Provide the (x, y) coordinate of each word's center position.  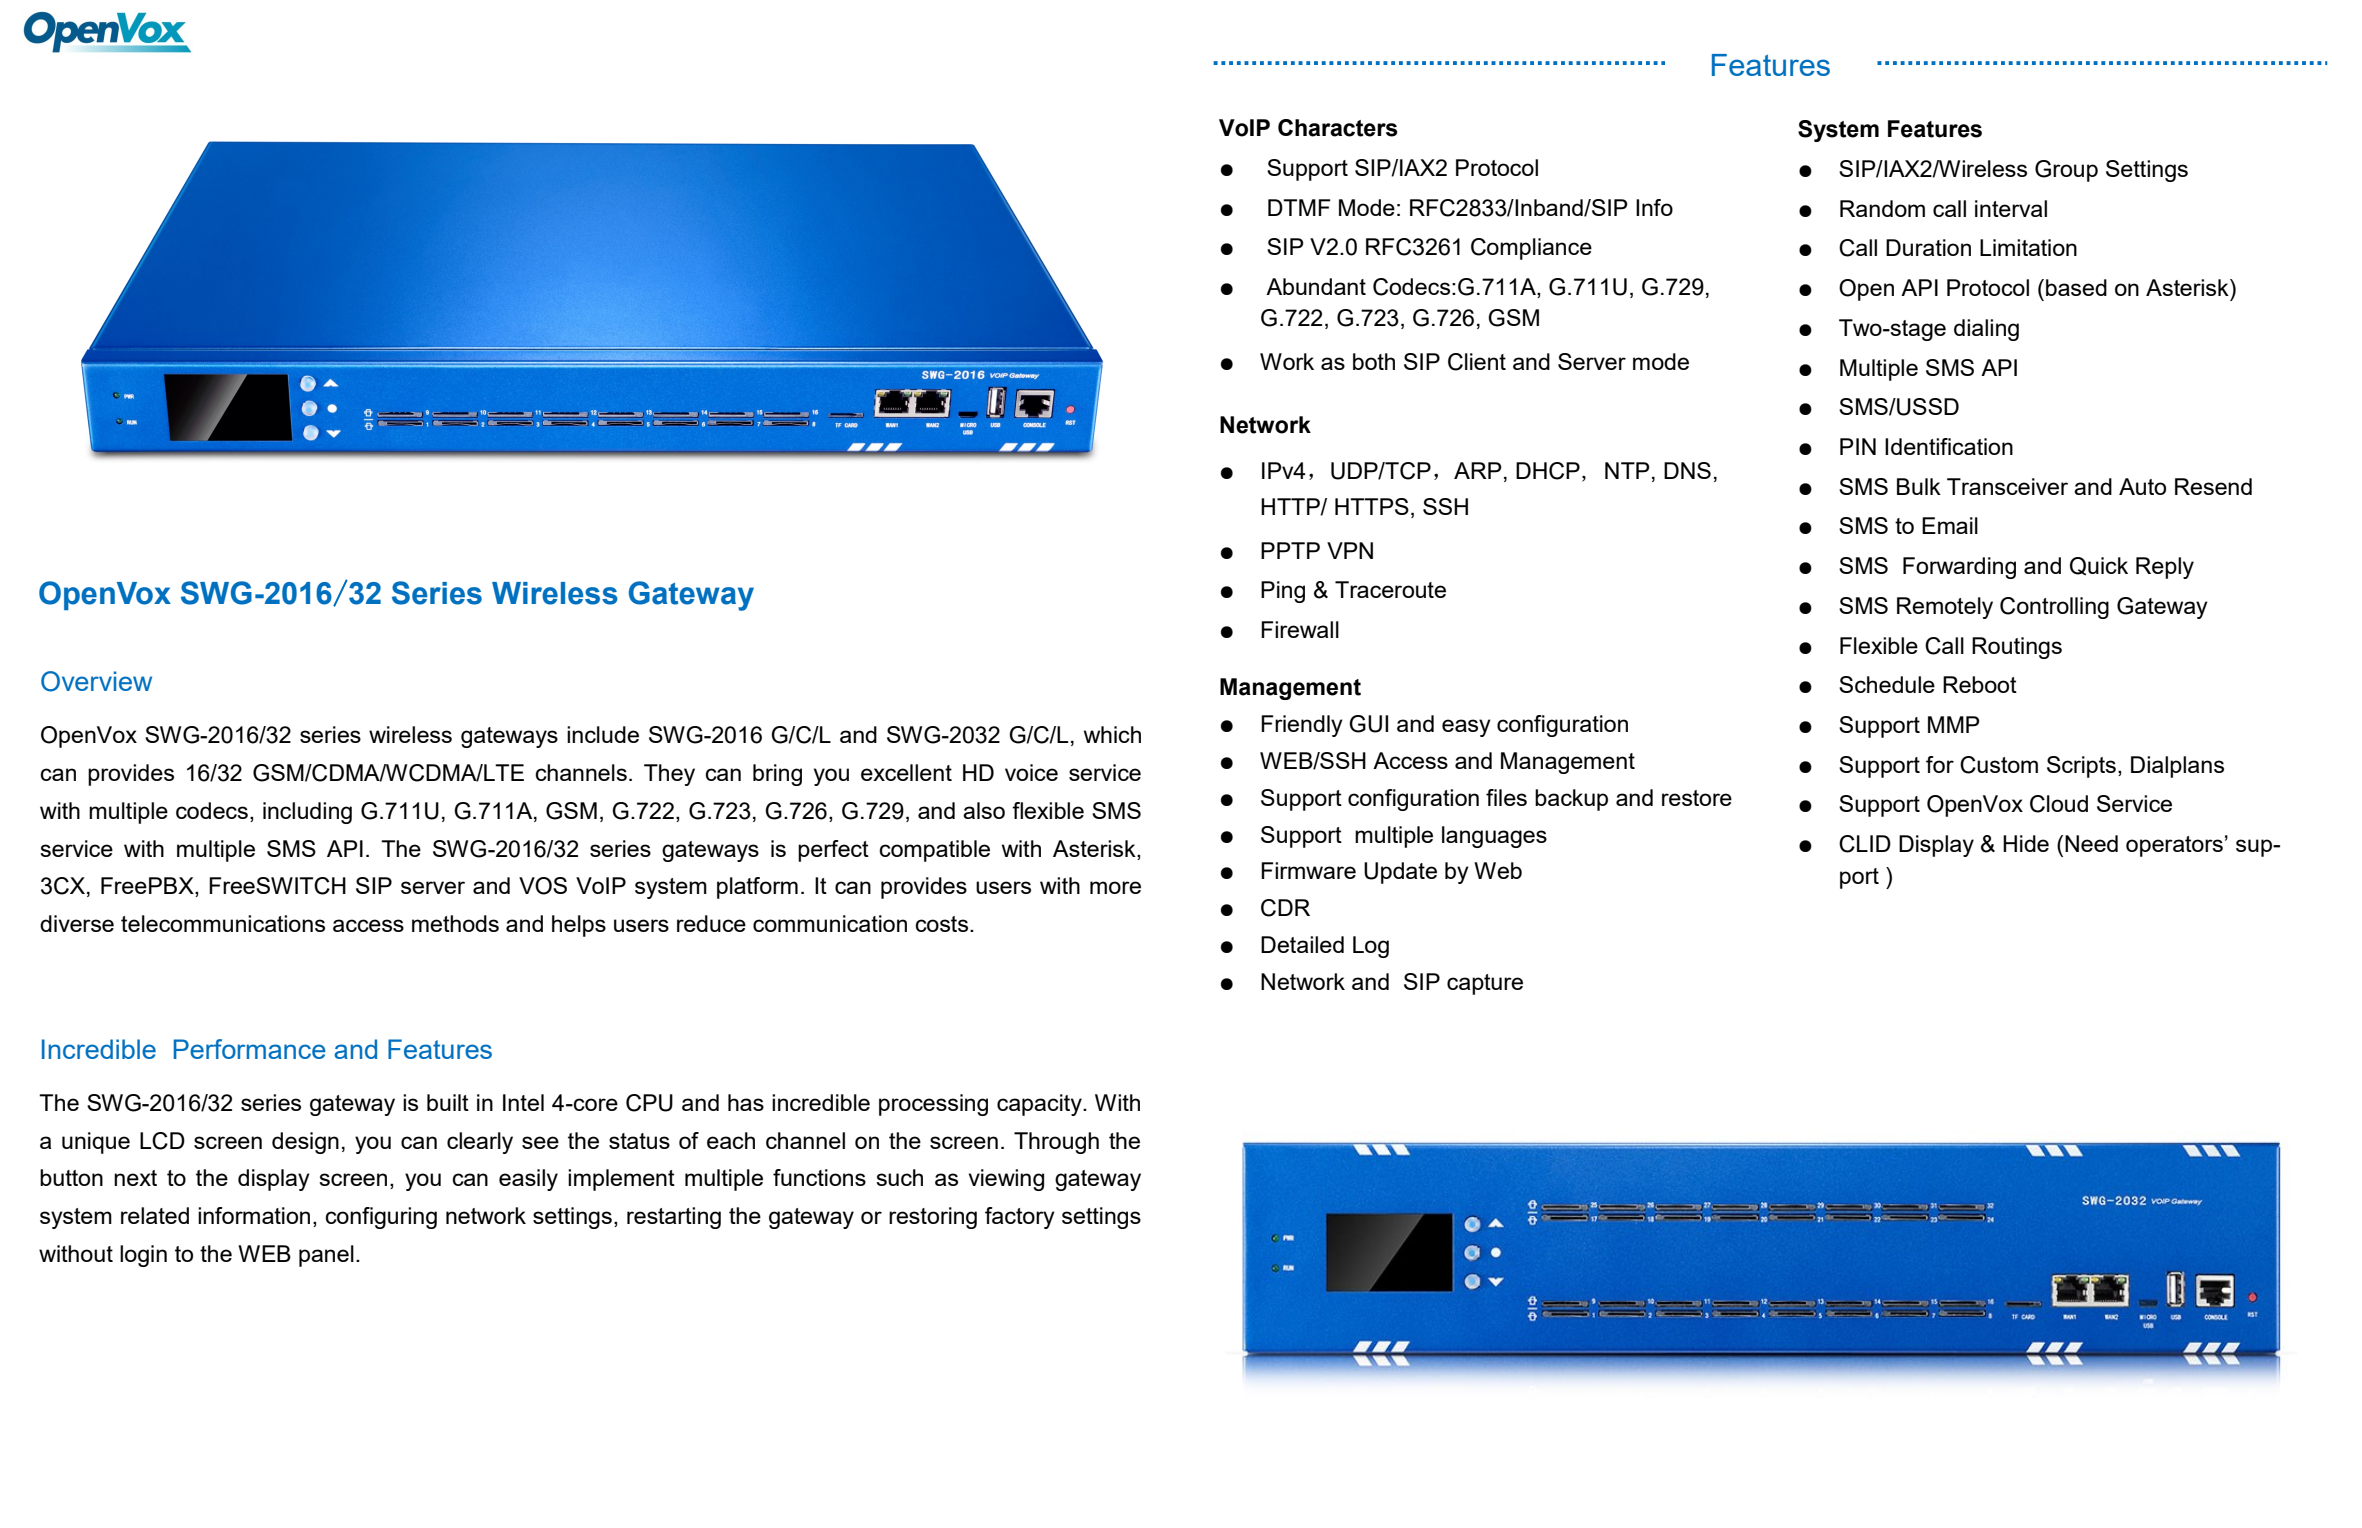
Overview (96, 681)
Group (2066, 171)
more (1115, 887)
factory (1020, 1218)
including (307, 813)
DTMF (1299, 207)
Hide (2026, 843)
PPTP (1290, 550)
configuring (381, 1218)
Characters (1338, 128)
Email (1950, 525)
